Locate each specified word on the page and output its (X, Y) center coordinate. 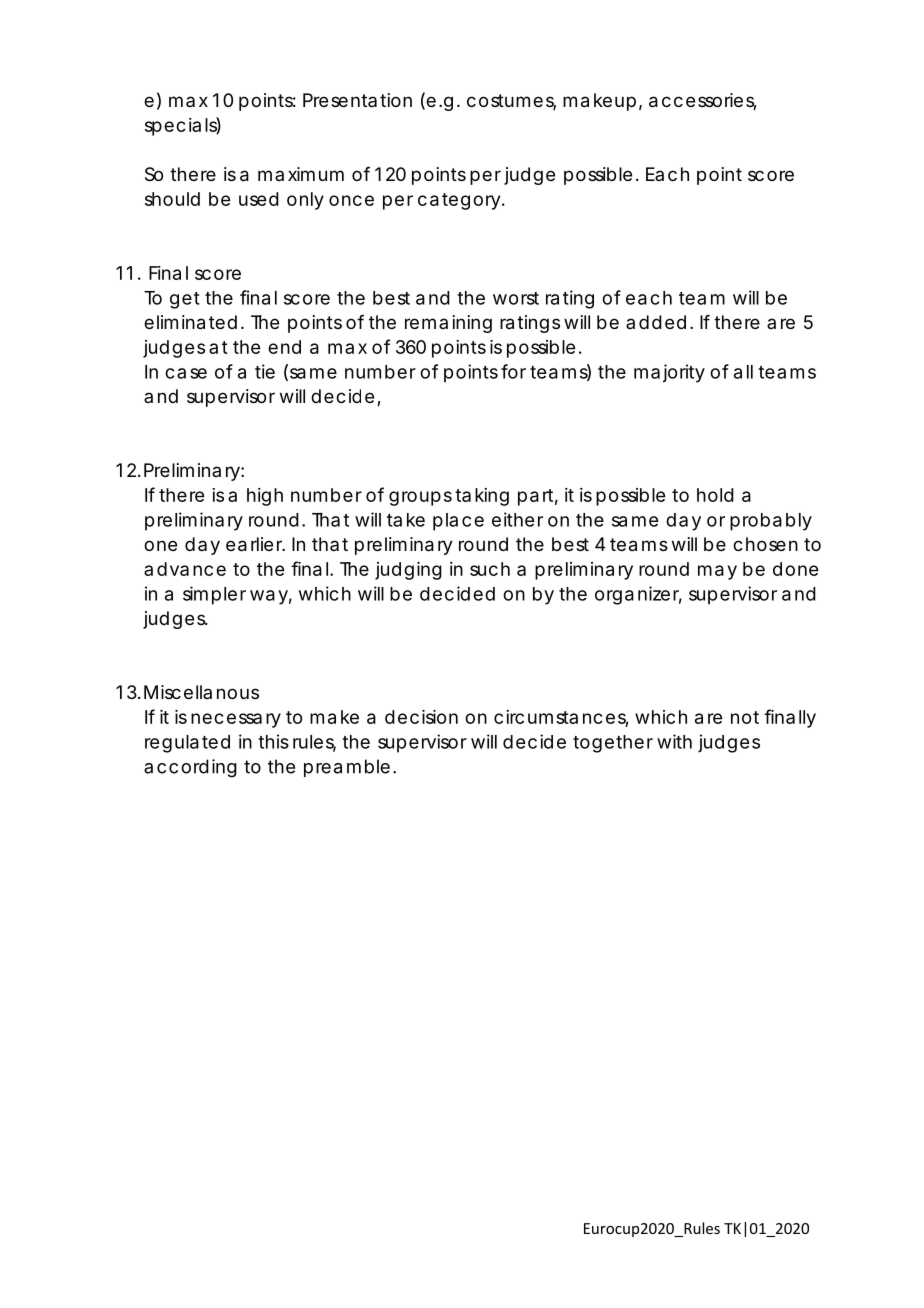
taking (482, 497)
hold (715, 495)
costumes (511, 102)
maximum (301, 174)
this (273, 741)
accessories (703, 101)
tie (265, 371)
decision (421, 717)
